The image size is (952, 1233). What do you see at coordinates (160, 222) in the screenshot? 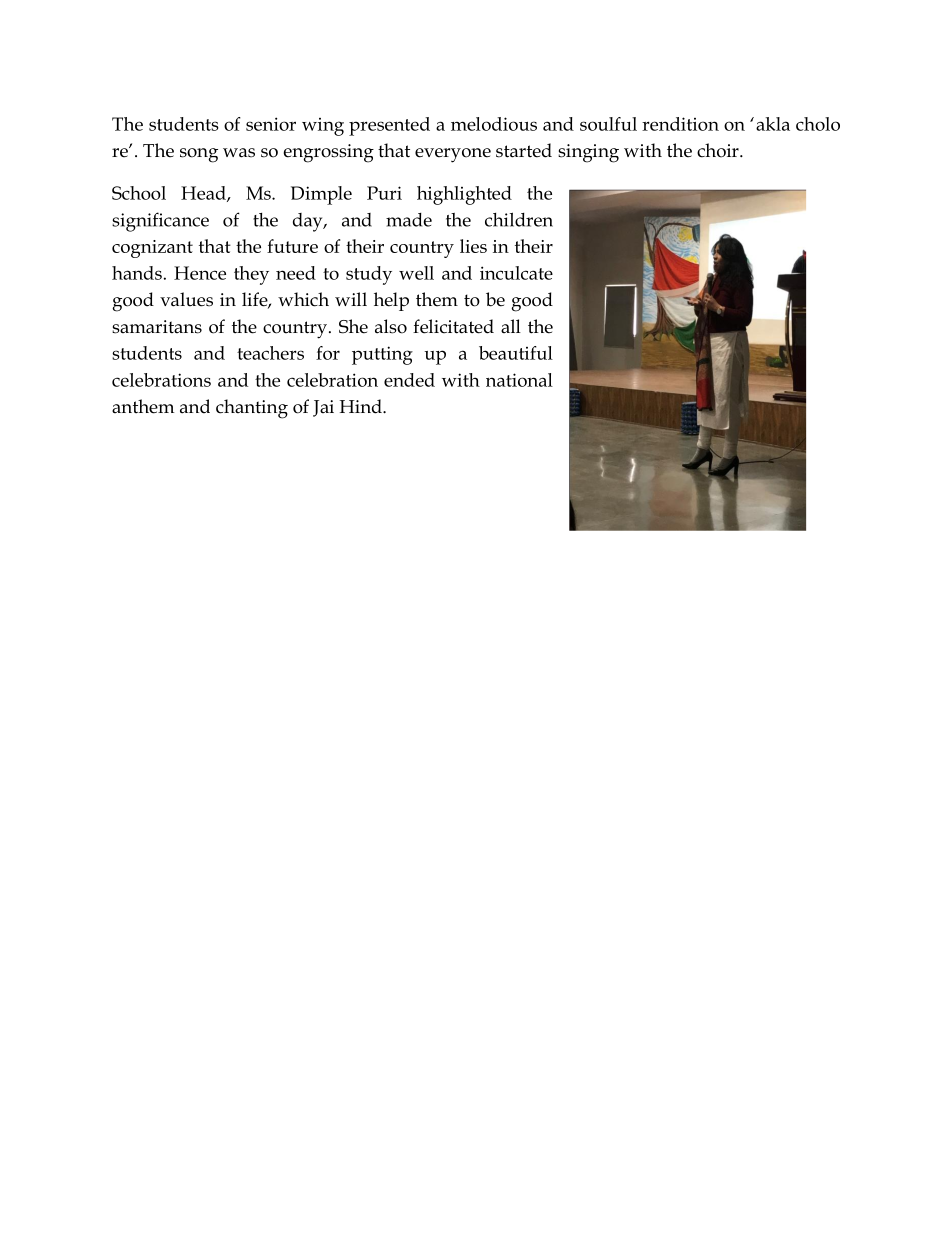
I see `significance` at bounding box center [160, 222].
